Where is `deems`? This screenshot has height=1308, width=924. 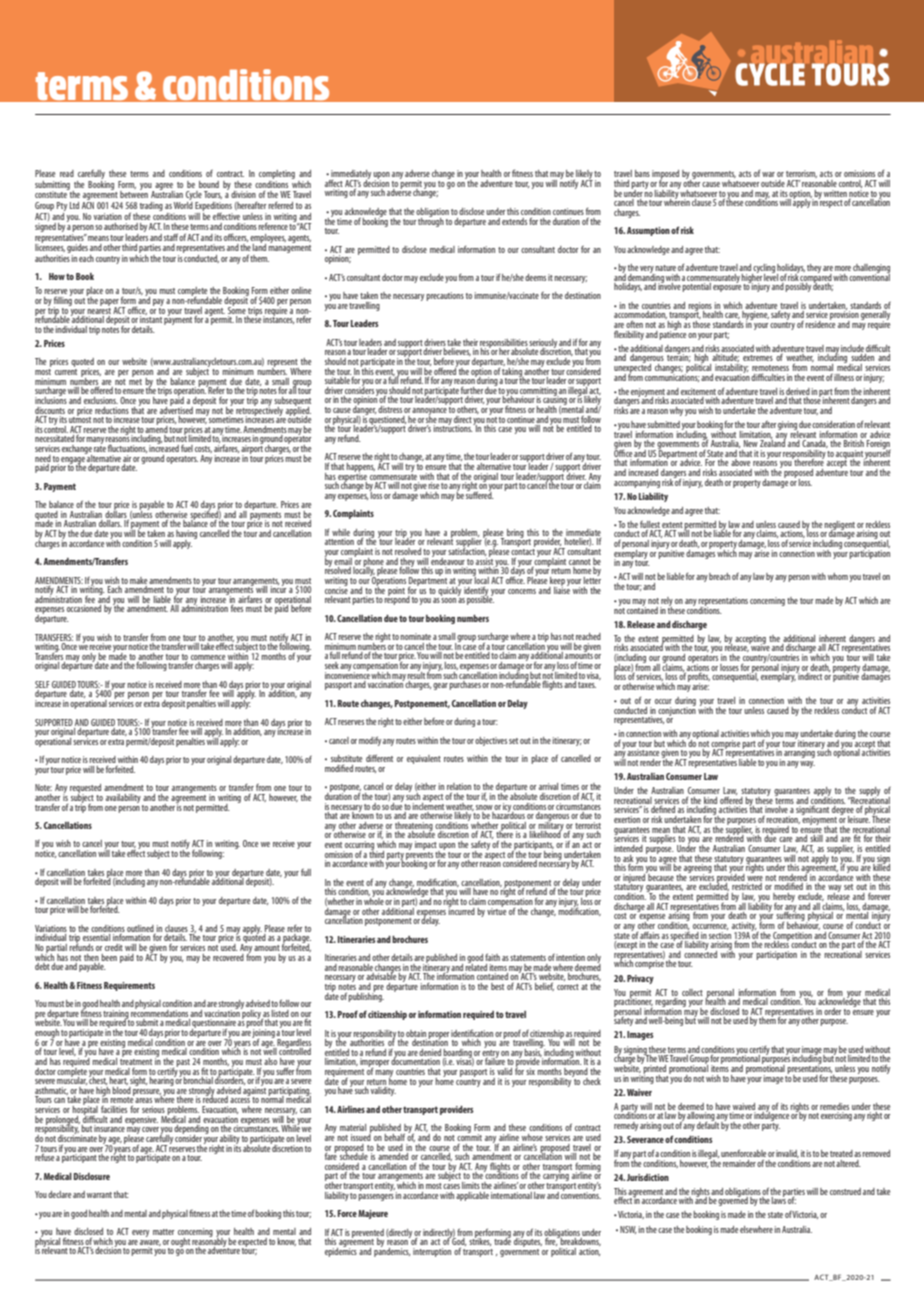 deems is located at coordinates (535, 277).
